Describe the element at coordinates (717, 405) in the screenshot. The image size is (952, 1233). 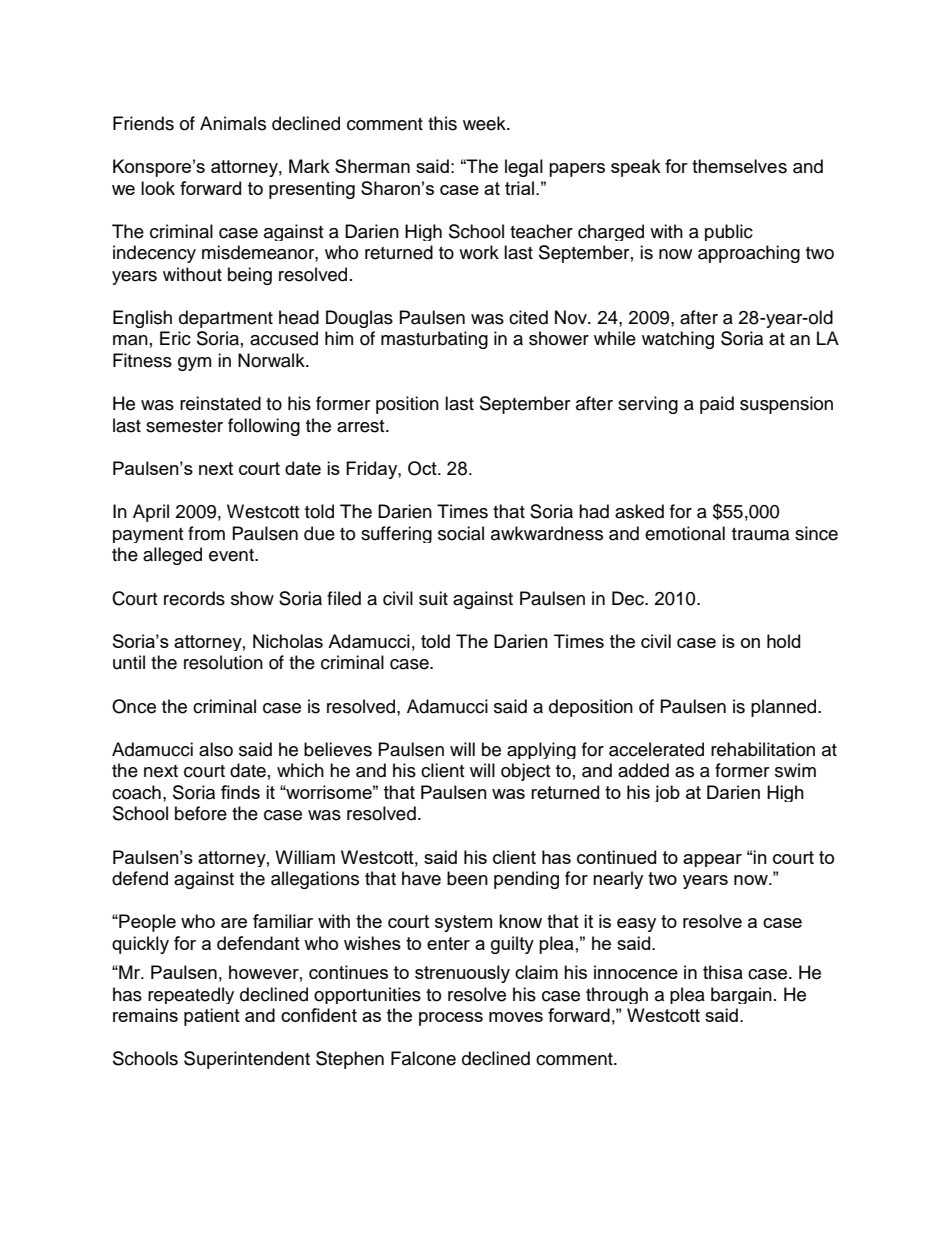
I see `paid` at that location.
